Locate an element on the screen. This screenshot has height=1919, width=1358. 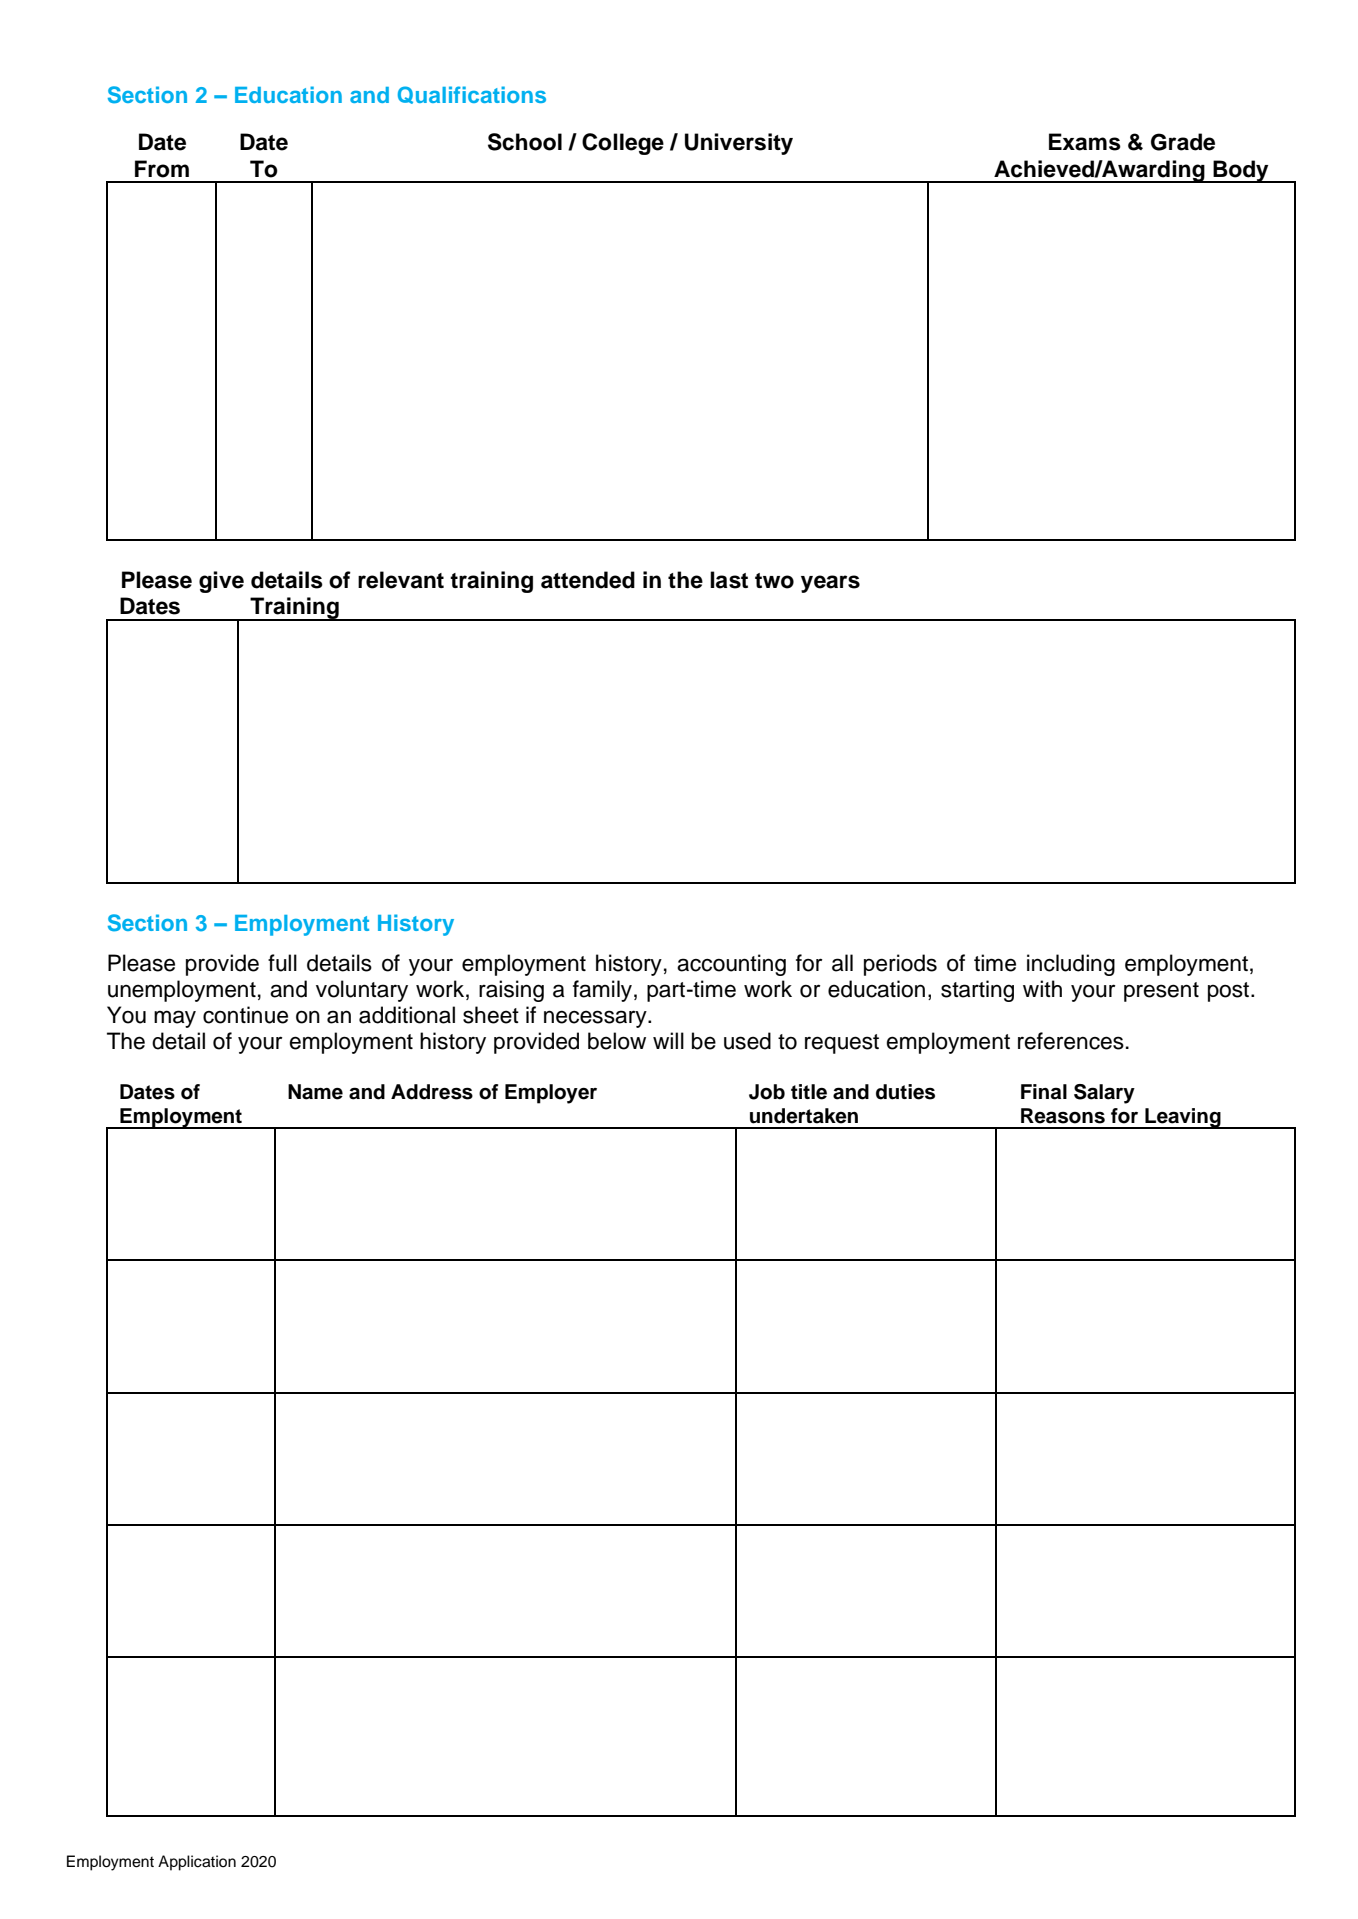
From is located at coordinates (162, 169).
